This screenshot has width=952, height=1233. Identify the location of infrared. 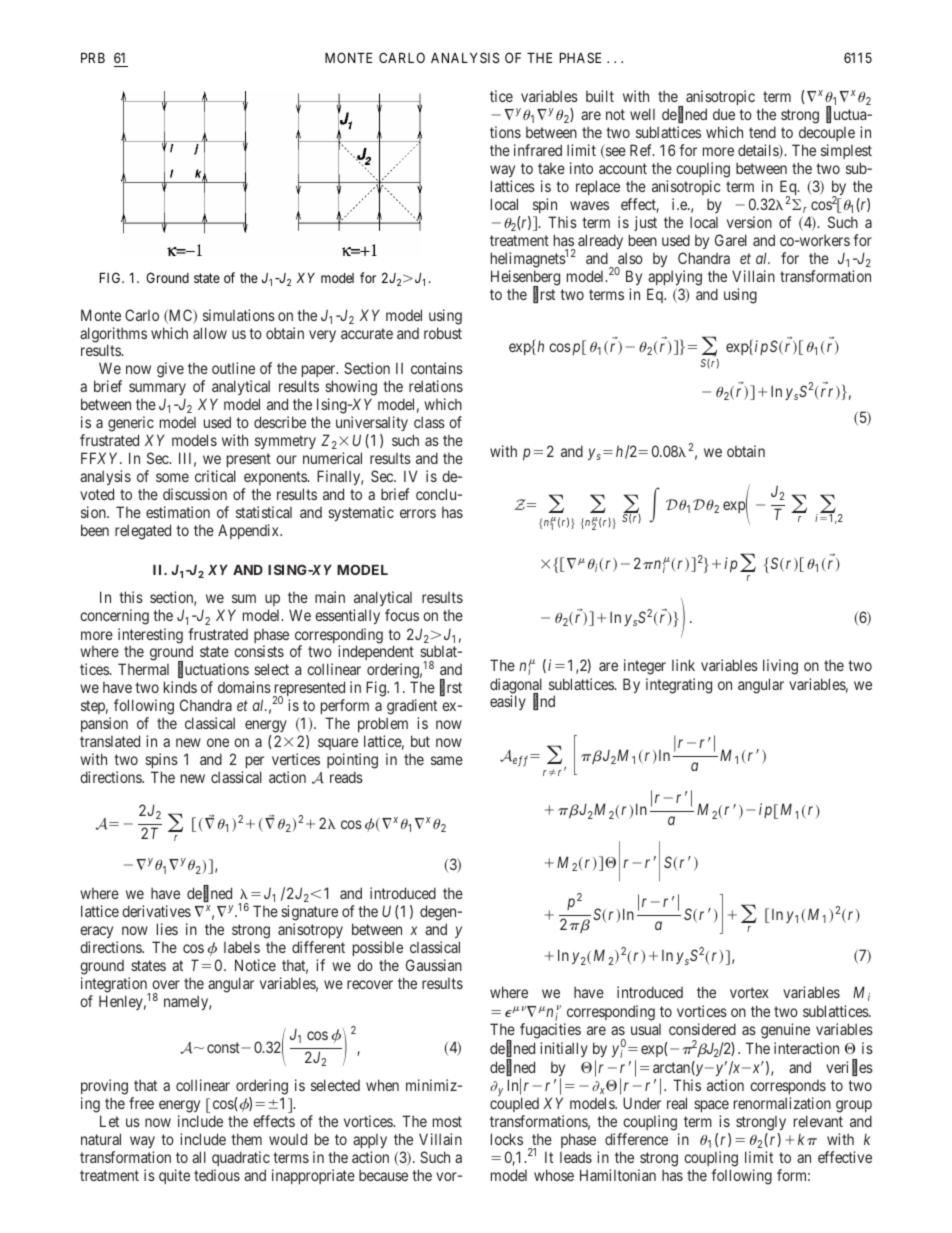
(538, 150).
